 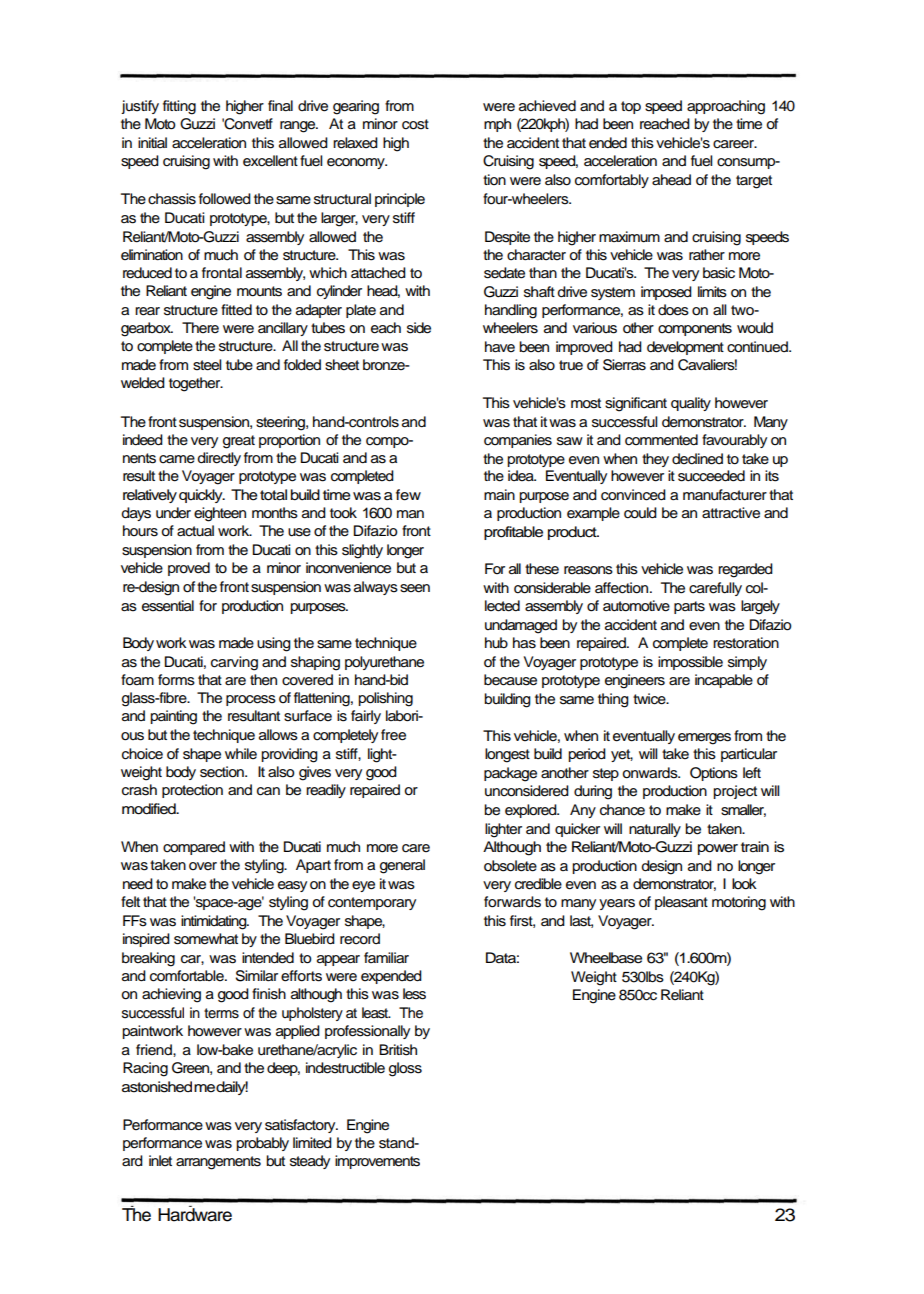 I want to click on seen, so click(x=415, y=588).
